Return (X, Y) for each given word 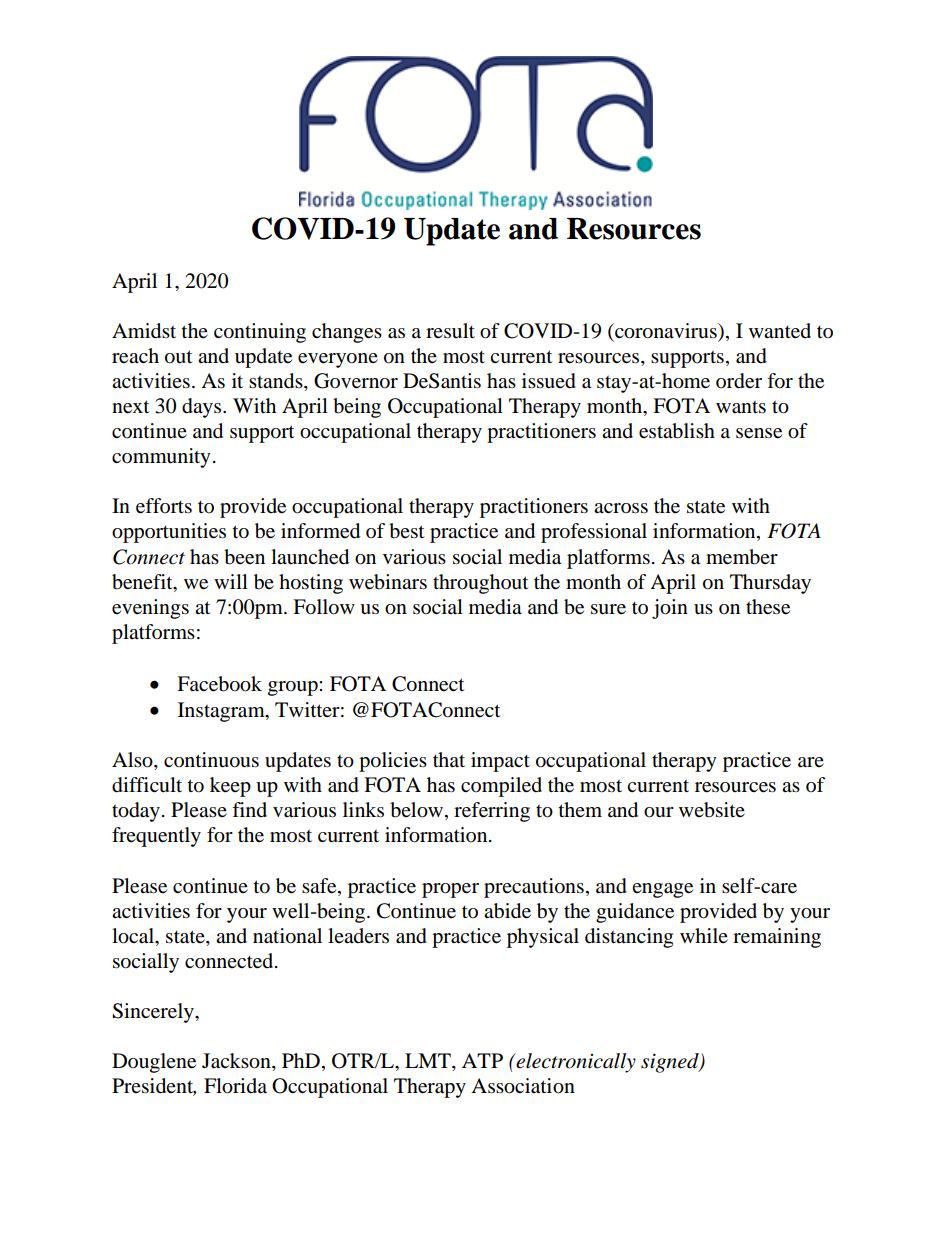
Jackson (237, 1062)
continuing (260, 333)
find (249, 809)
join (670, 609)
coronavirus (666, 332)
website (712, 810)
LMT (429, 1060)
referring (492, 812)
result (450, 330)
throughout (480, 584)
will (231, 581)
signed (671, 1063)
